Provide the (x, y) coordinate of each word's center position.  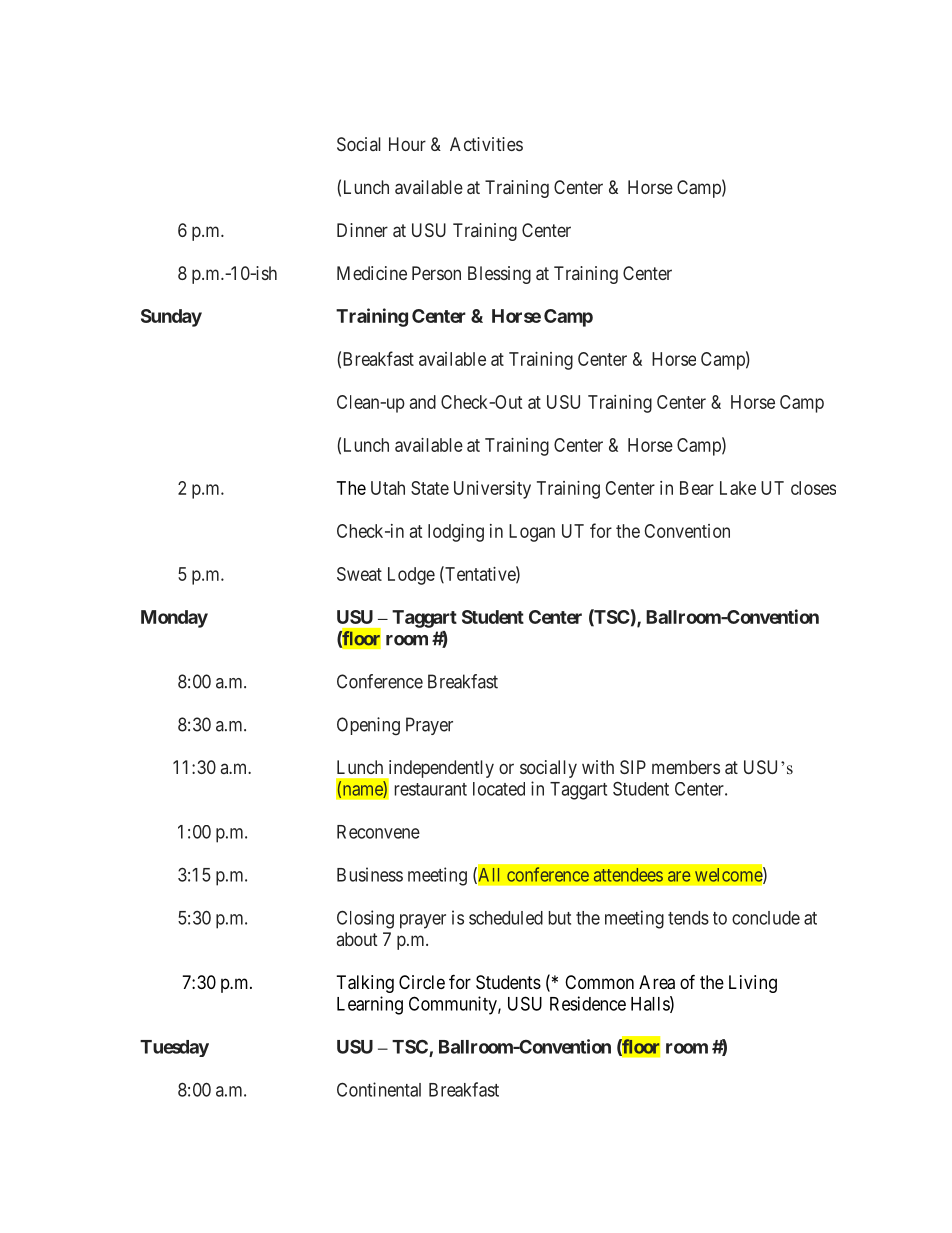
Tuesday (174, 1048)
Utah (388, 488)
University (492, 490)
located (499, 789)
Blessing (499, 275)
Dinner (362, 230)
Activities (486, 144)
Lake (738, 488)
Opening (368, 726)
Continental (379, 1089)
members (686, 767)
